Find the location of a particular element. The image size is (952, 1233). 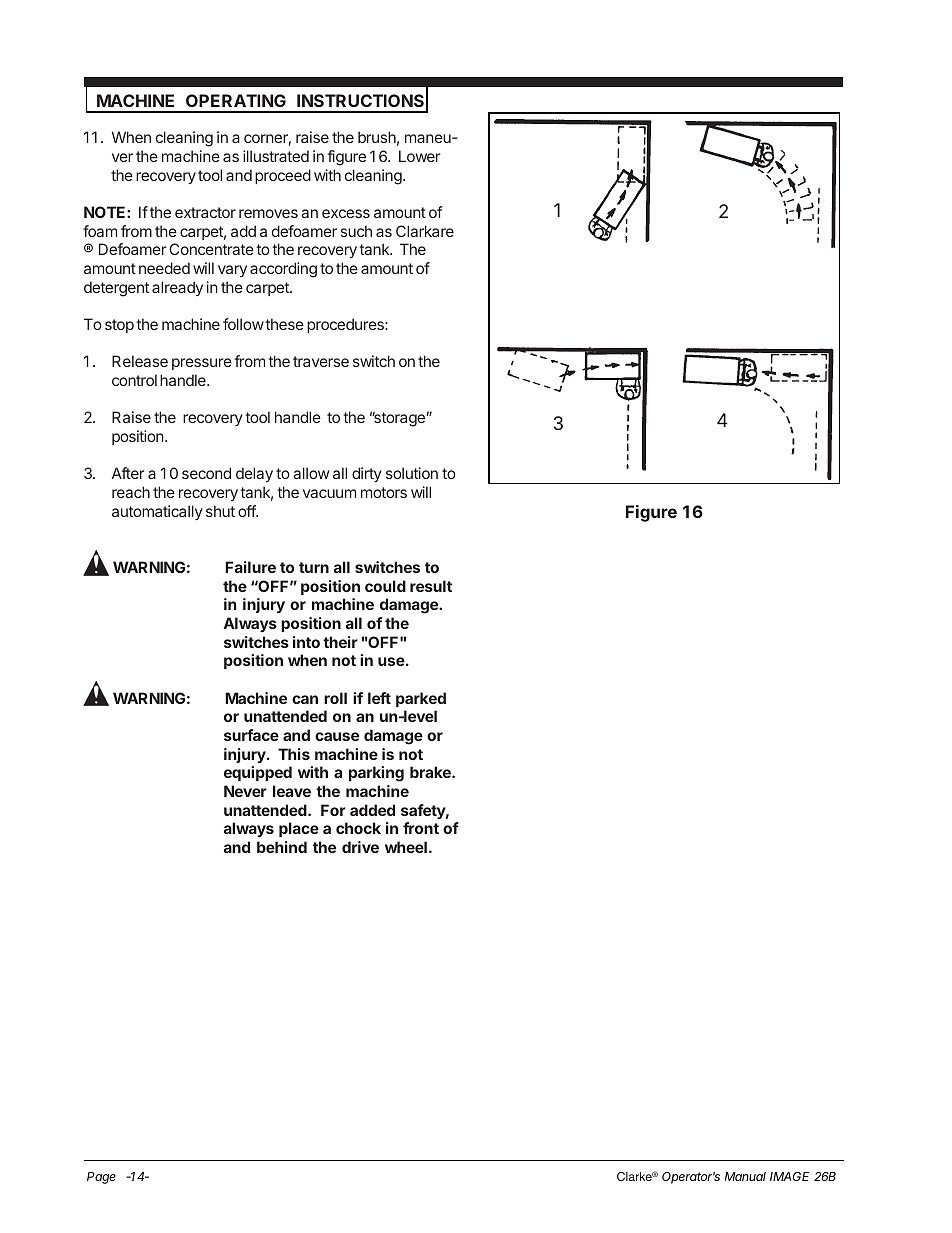

Manual is located at coordinates (745, 1176).
